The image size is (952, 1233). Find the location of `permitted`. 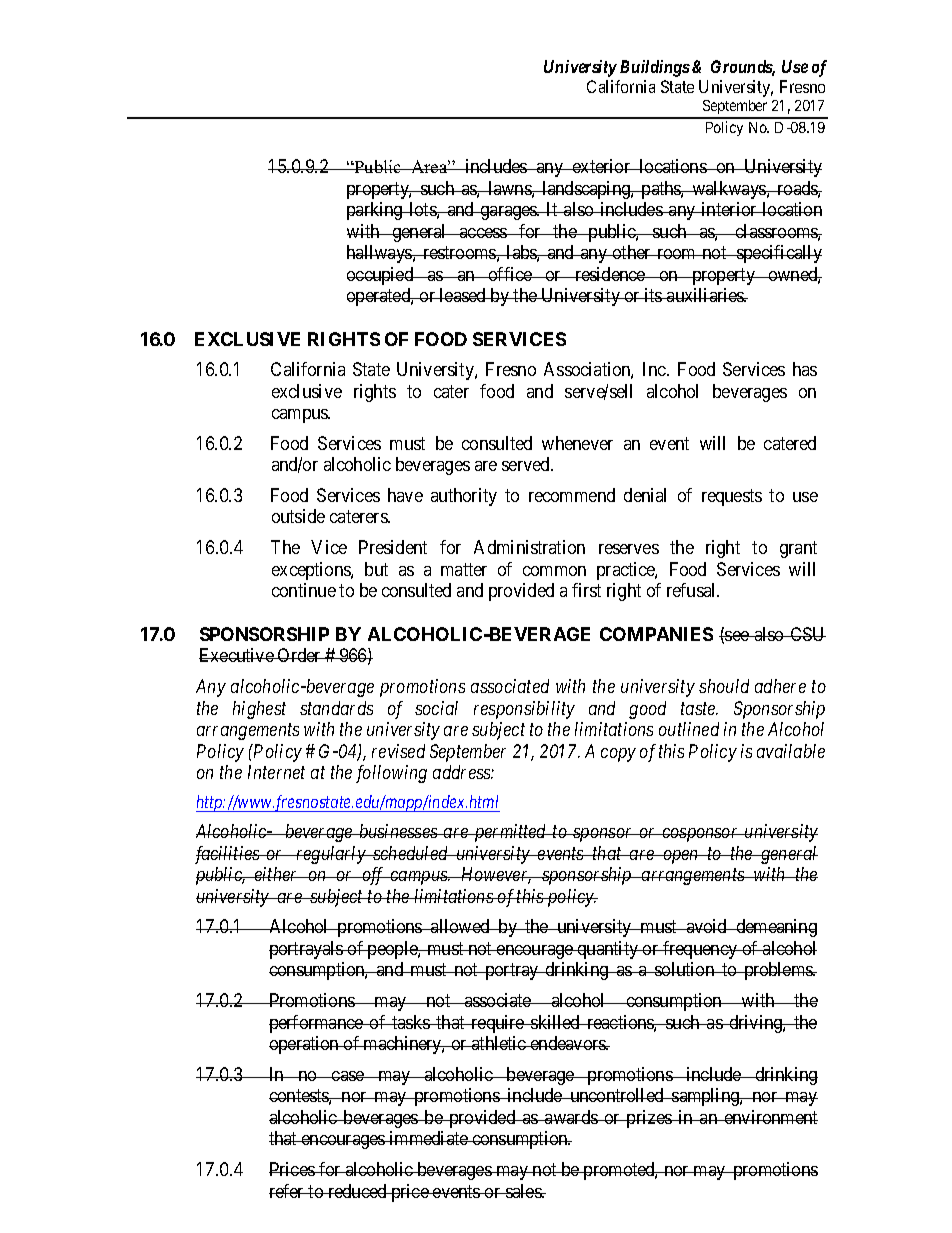

permitted is located at coordinates (510, 833).
